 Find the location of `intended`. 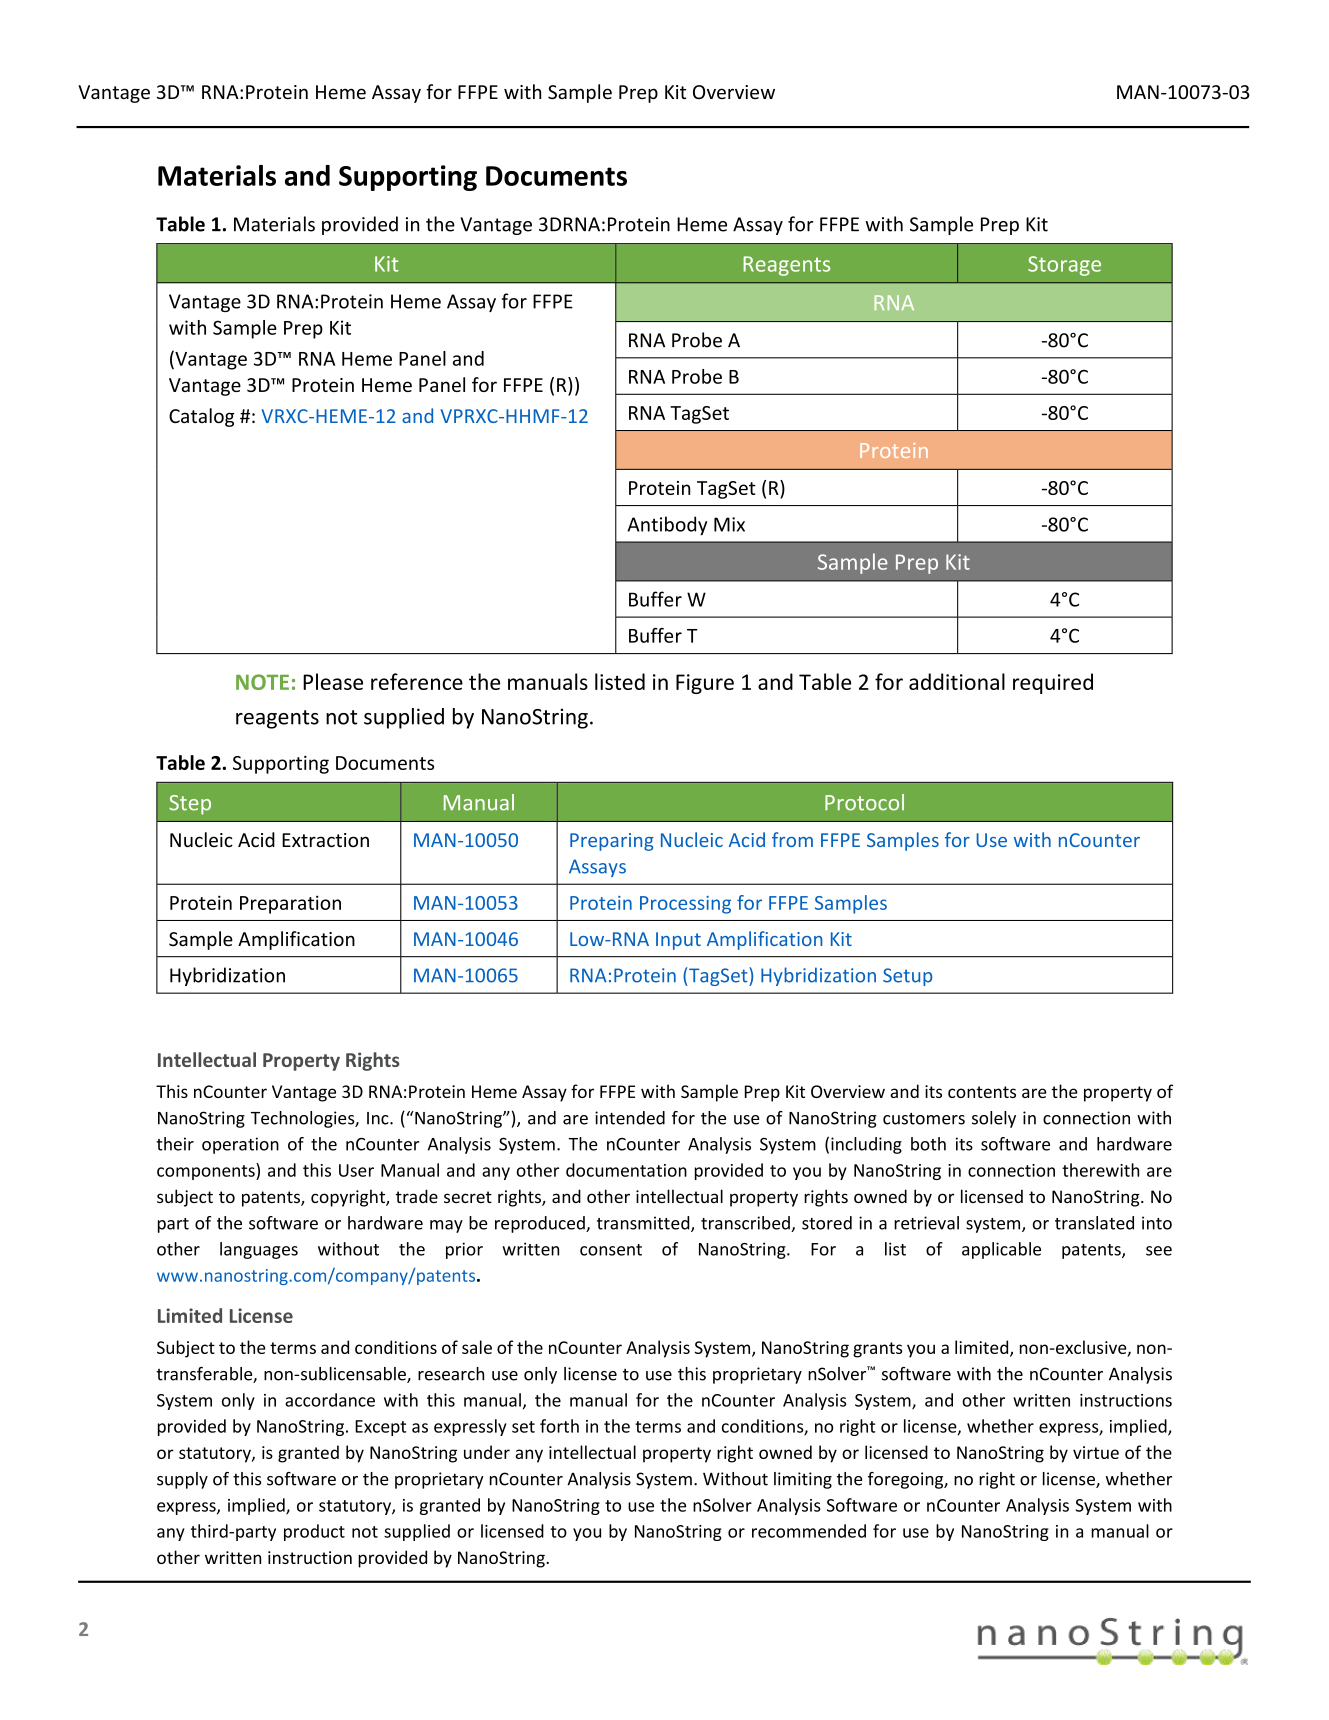

intended is located at coordinates (630, 1118).
